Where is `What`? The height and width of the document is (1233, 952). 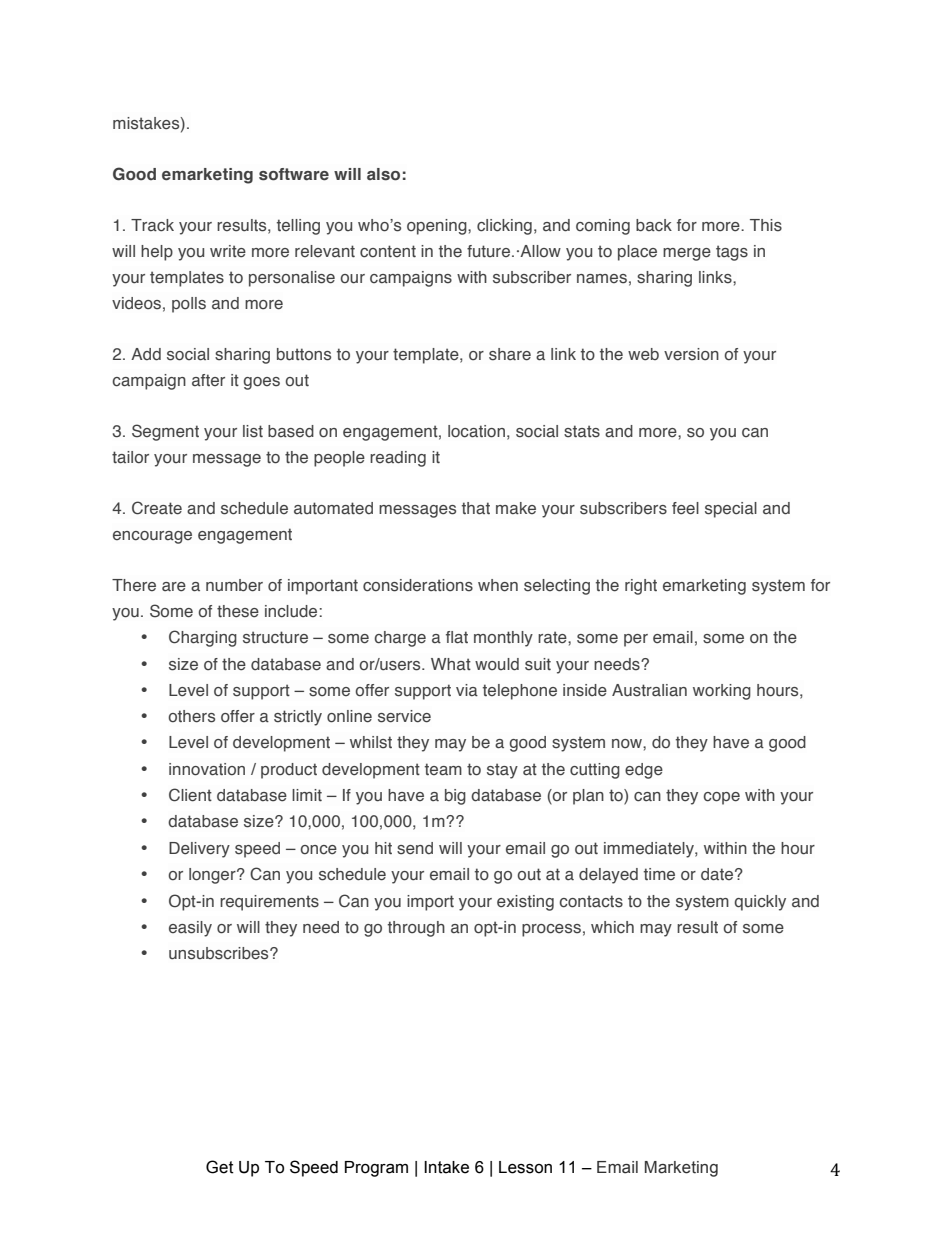
What is located at coordinates (451, 664).
